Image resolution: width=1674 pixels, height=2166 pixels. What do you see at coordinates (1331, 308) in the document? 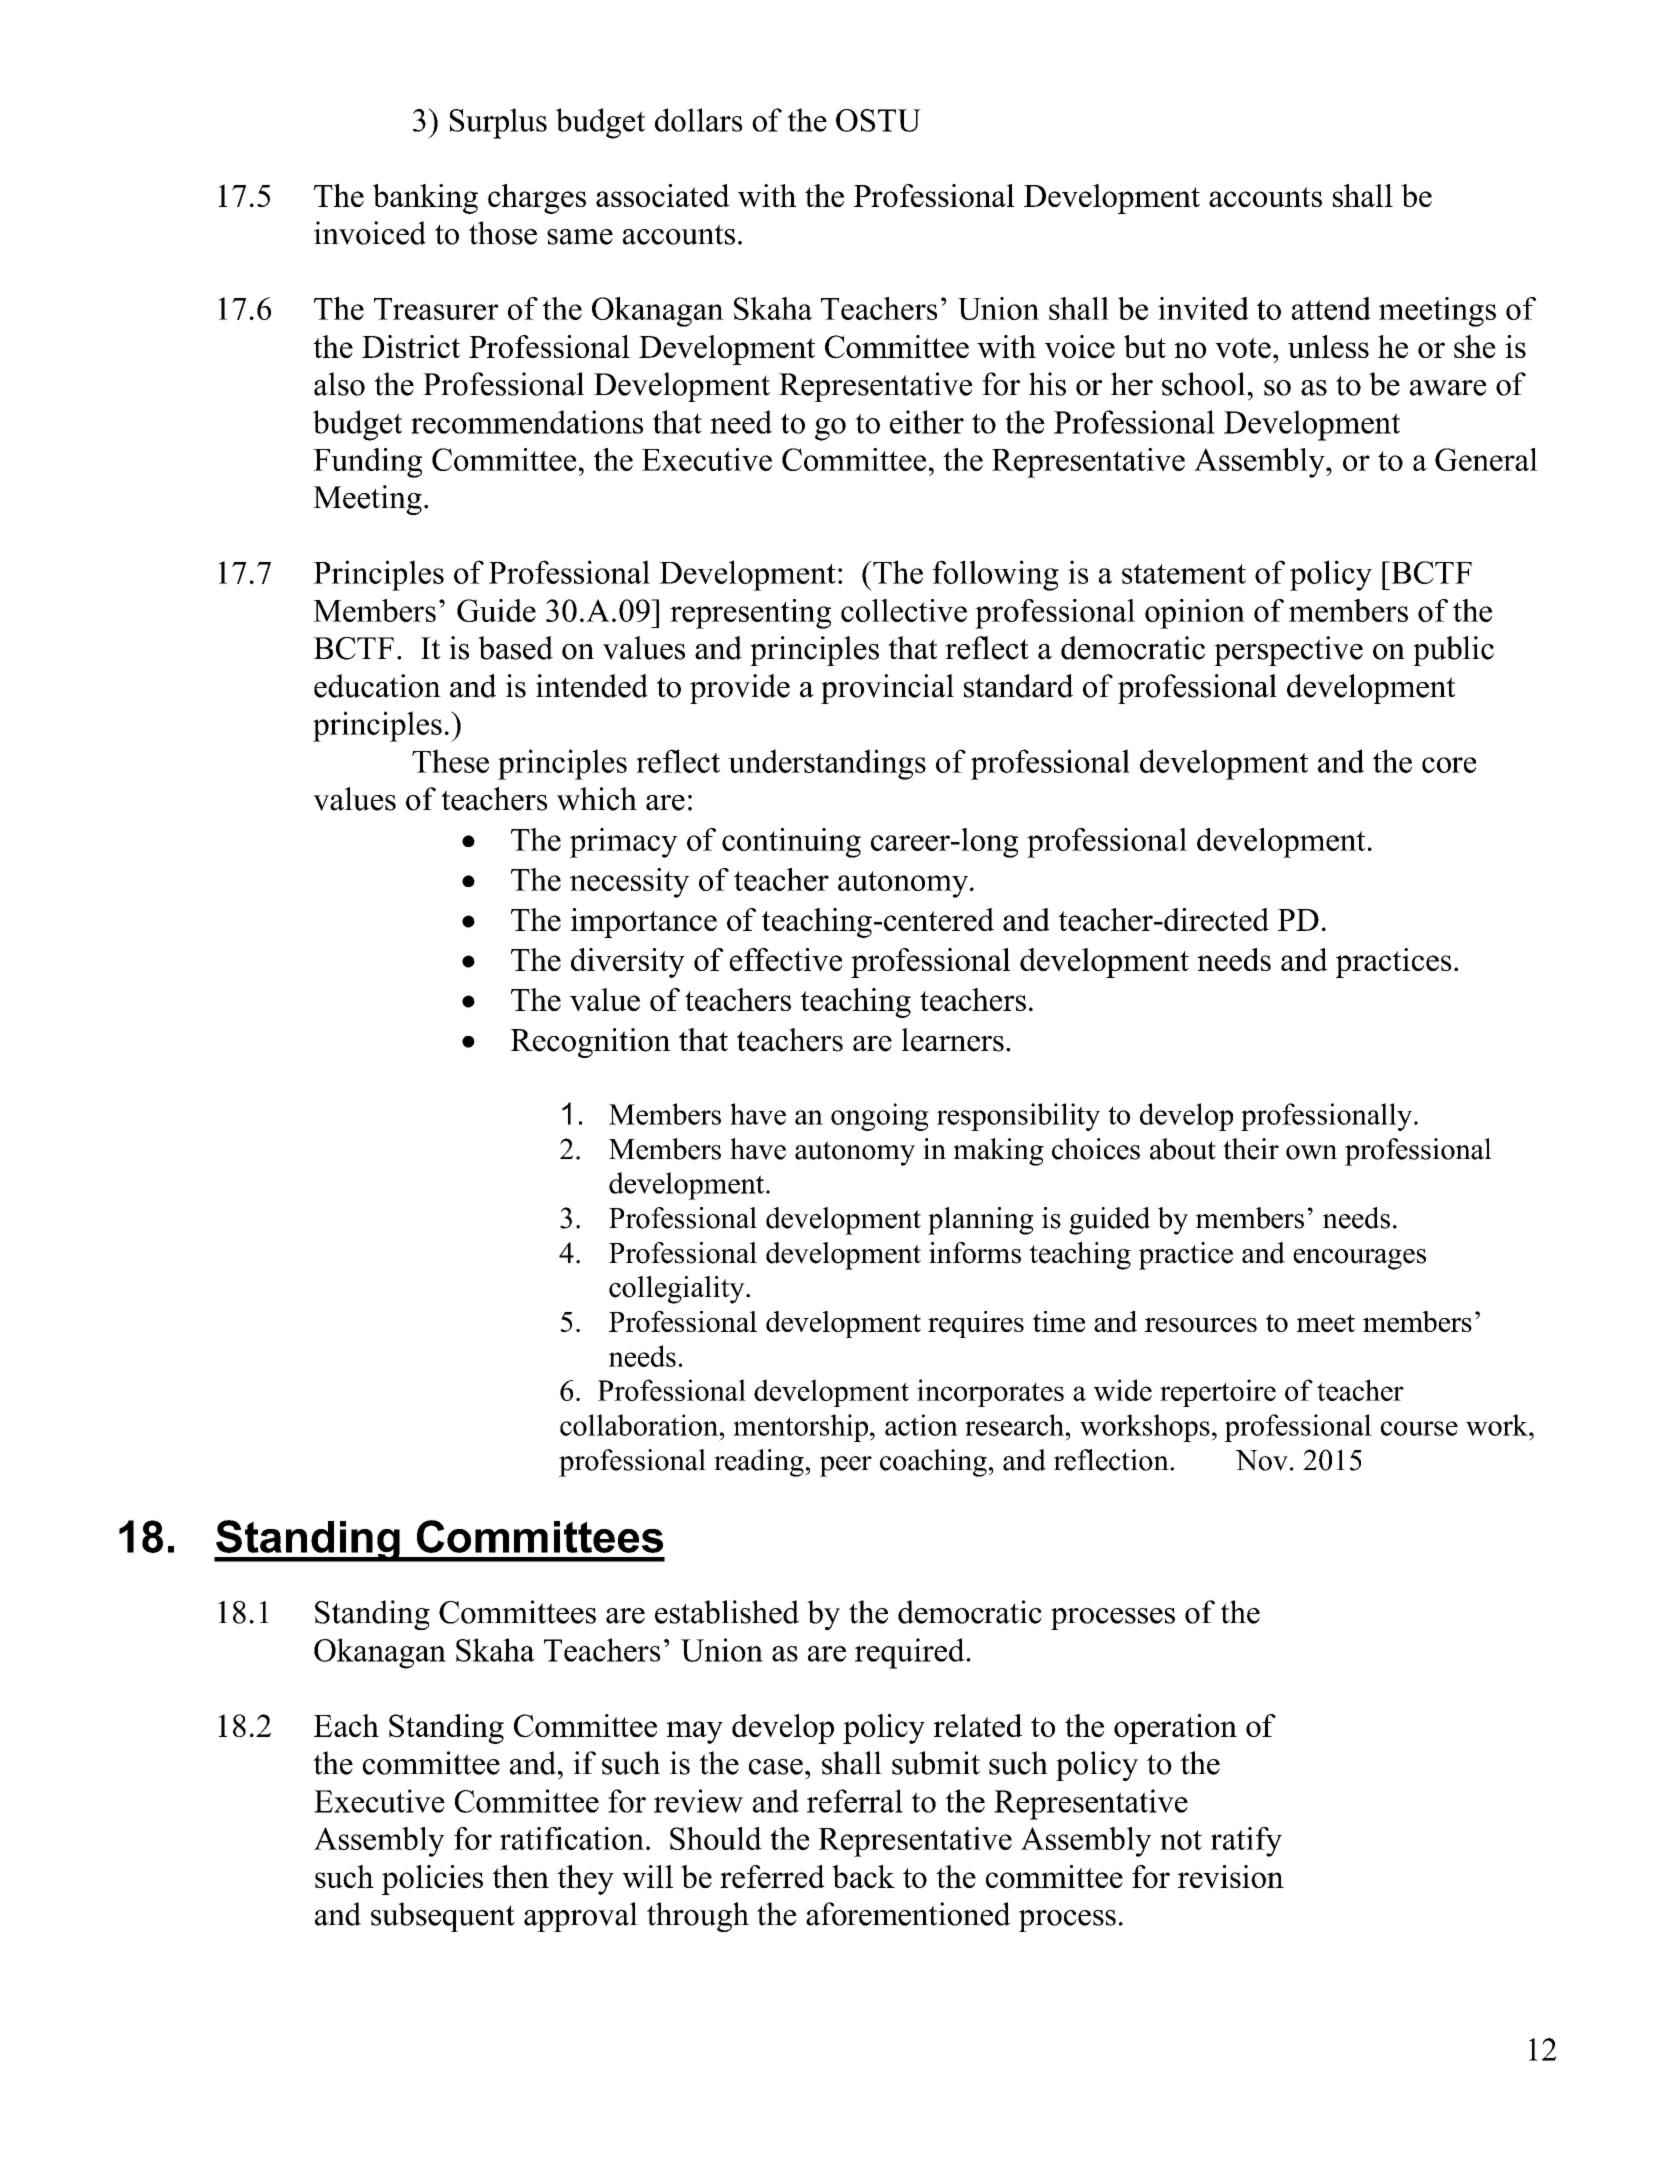
I see `attend` at bounding box center [1331, 308].
